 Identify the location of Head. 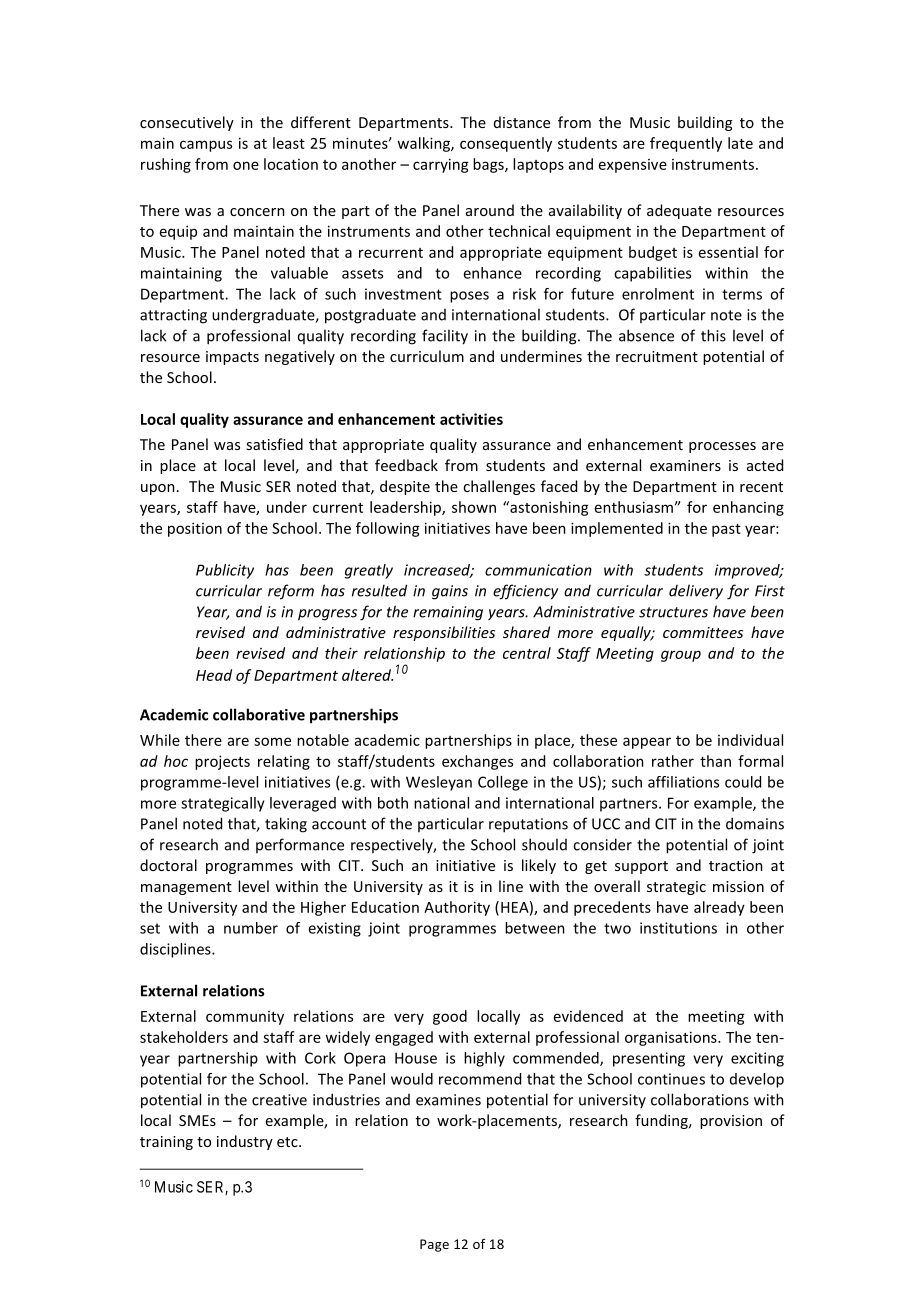
(214, 675).
